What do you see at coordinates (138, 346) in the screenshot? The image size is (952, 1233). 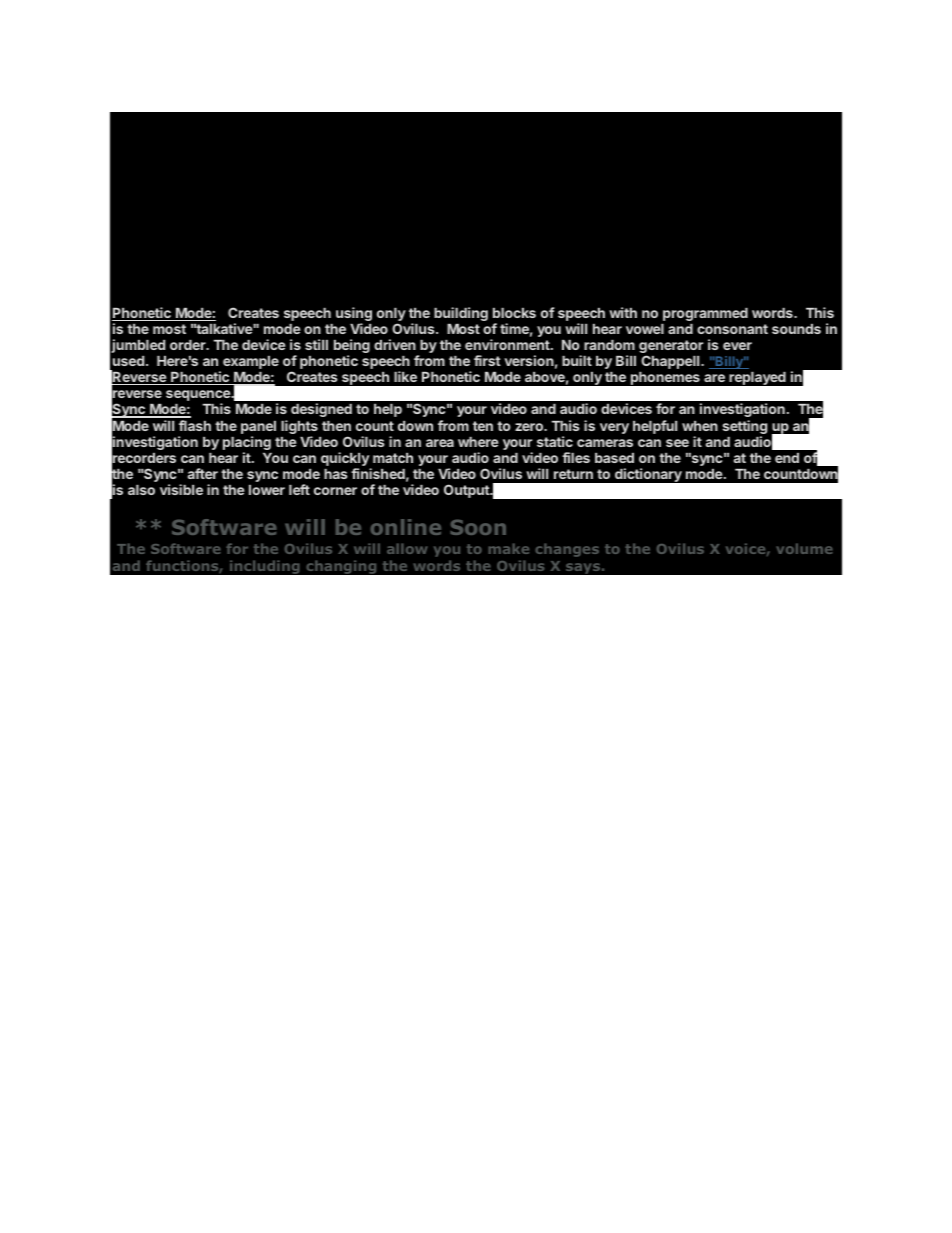 I see `jumbled` at bounding box center [138, 346].
